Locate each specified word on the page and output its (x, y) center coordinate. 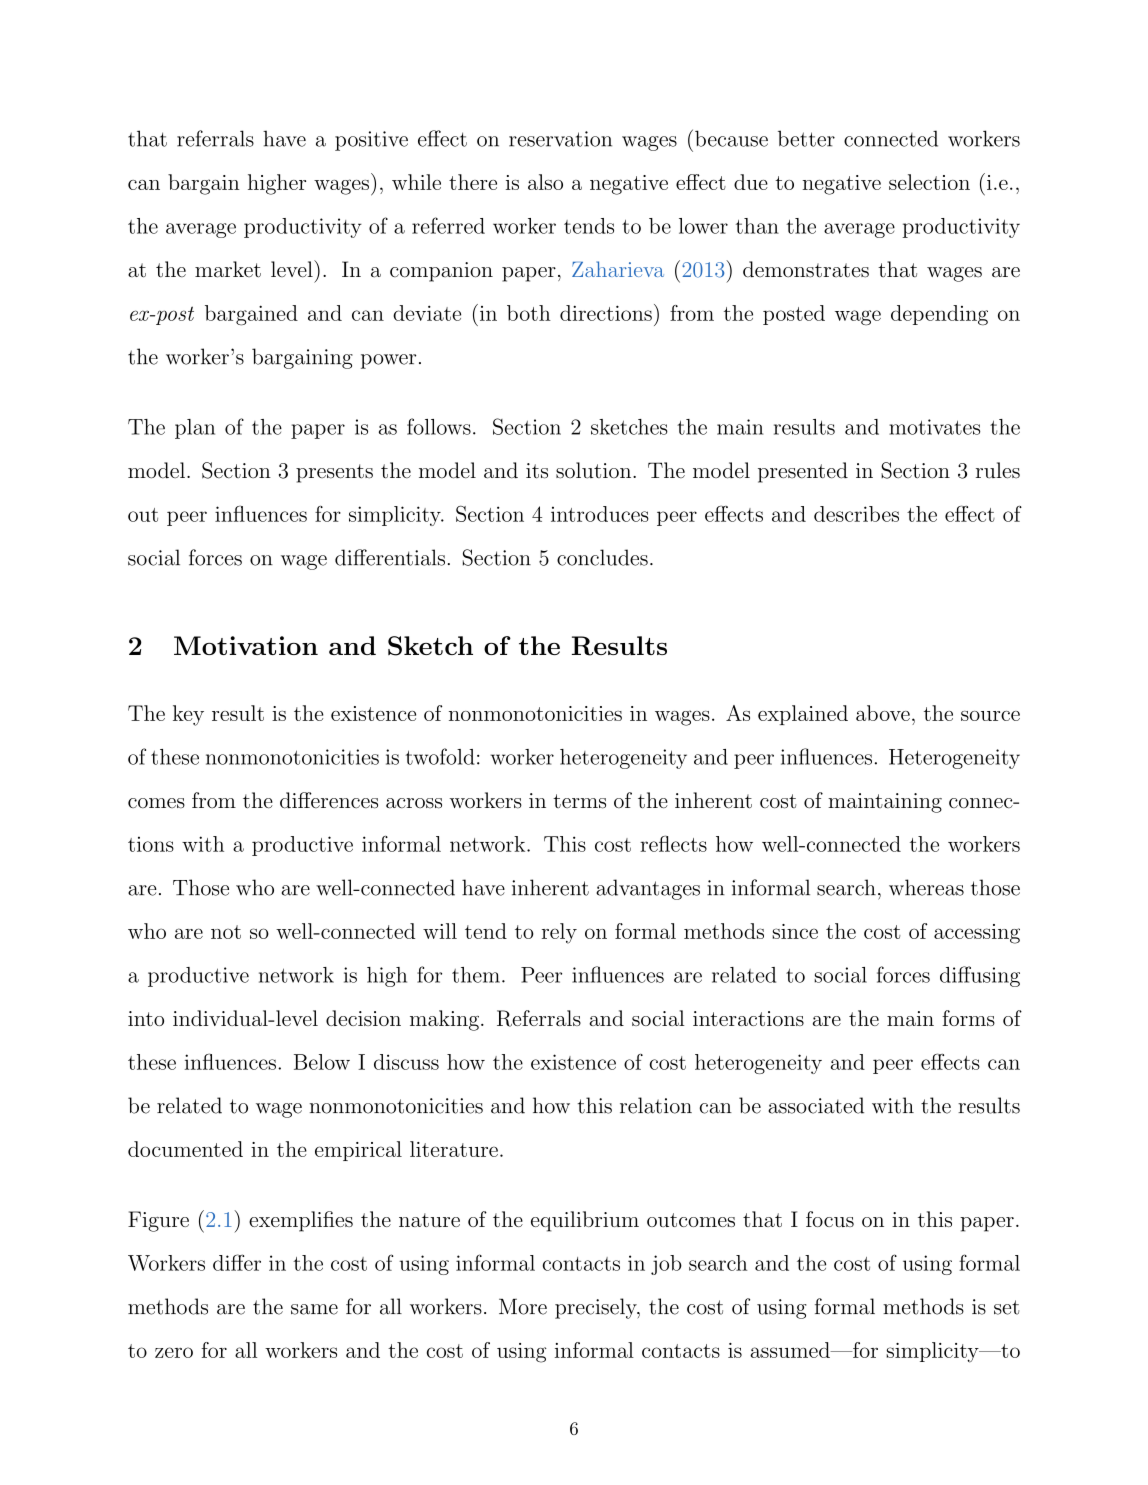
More (523, 1307)
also (545, 182)
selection (929, 182)
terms (579, 801)
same (314, 1309)
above (883, 713)
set (1006, 1307)
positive (371, 141)
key (188, 715)
